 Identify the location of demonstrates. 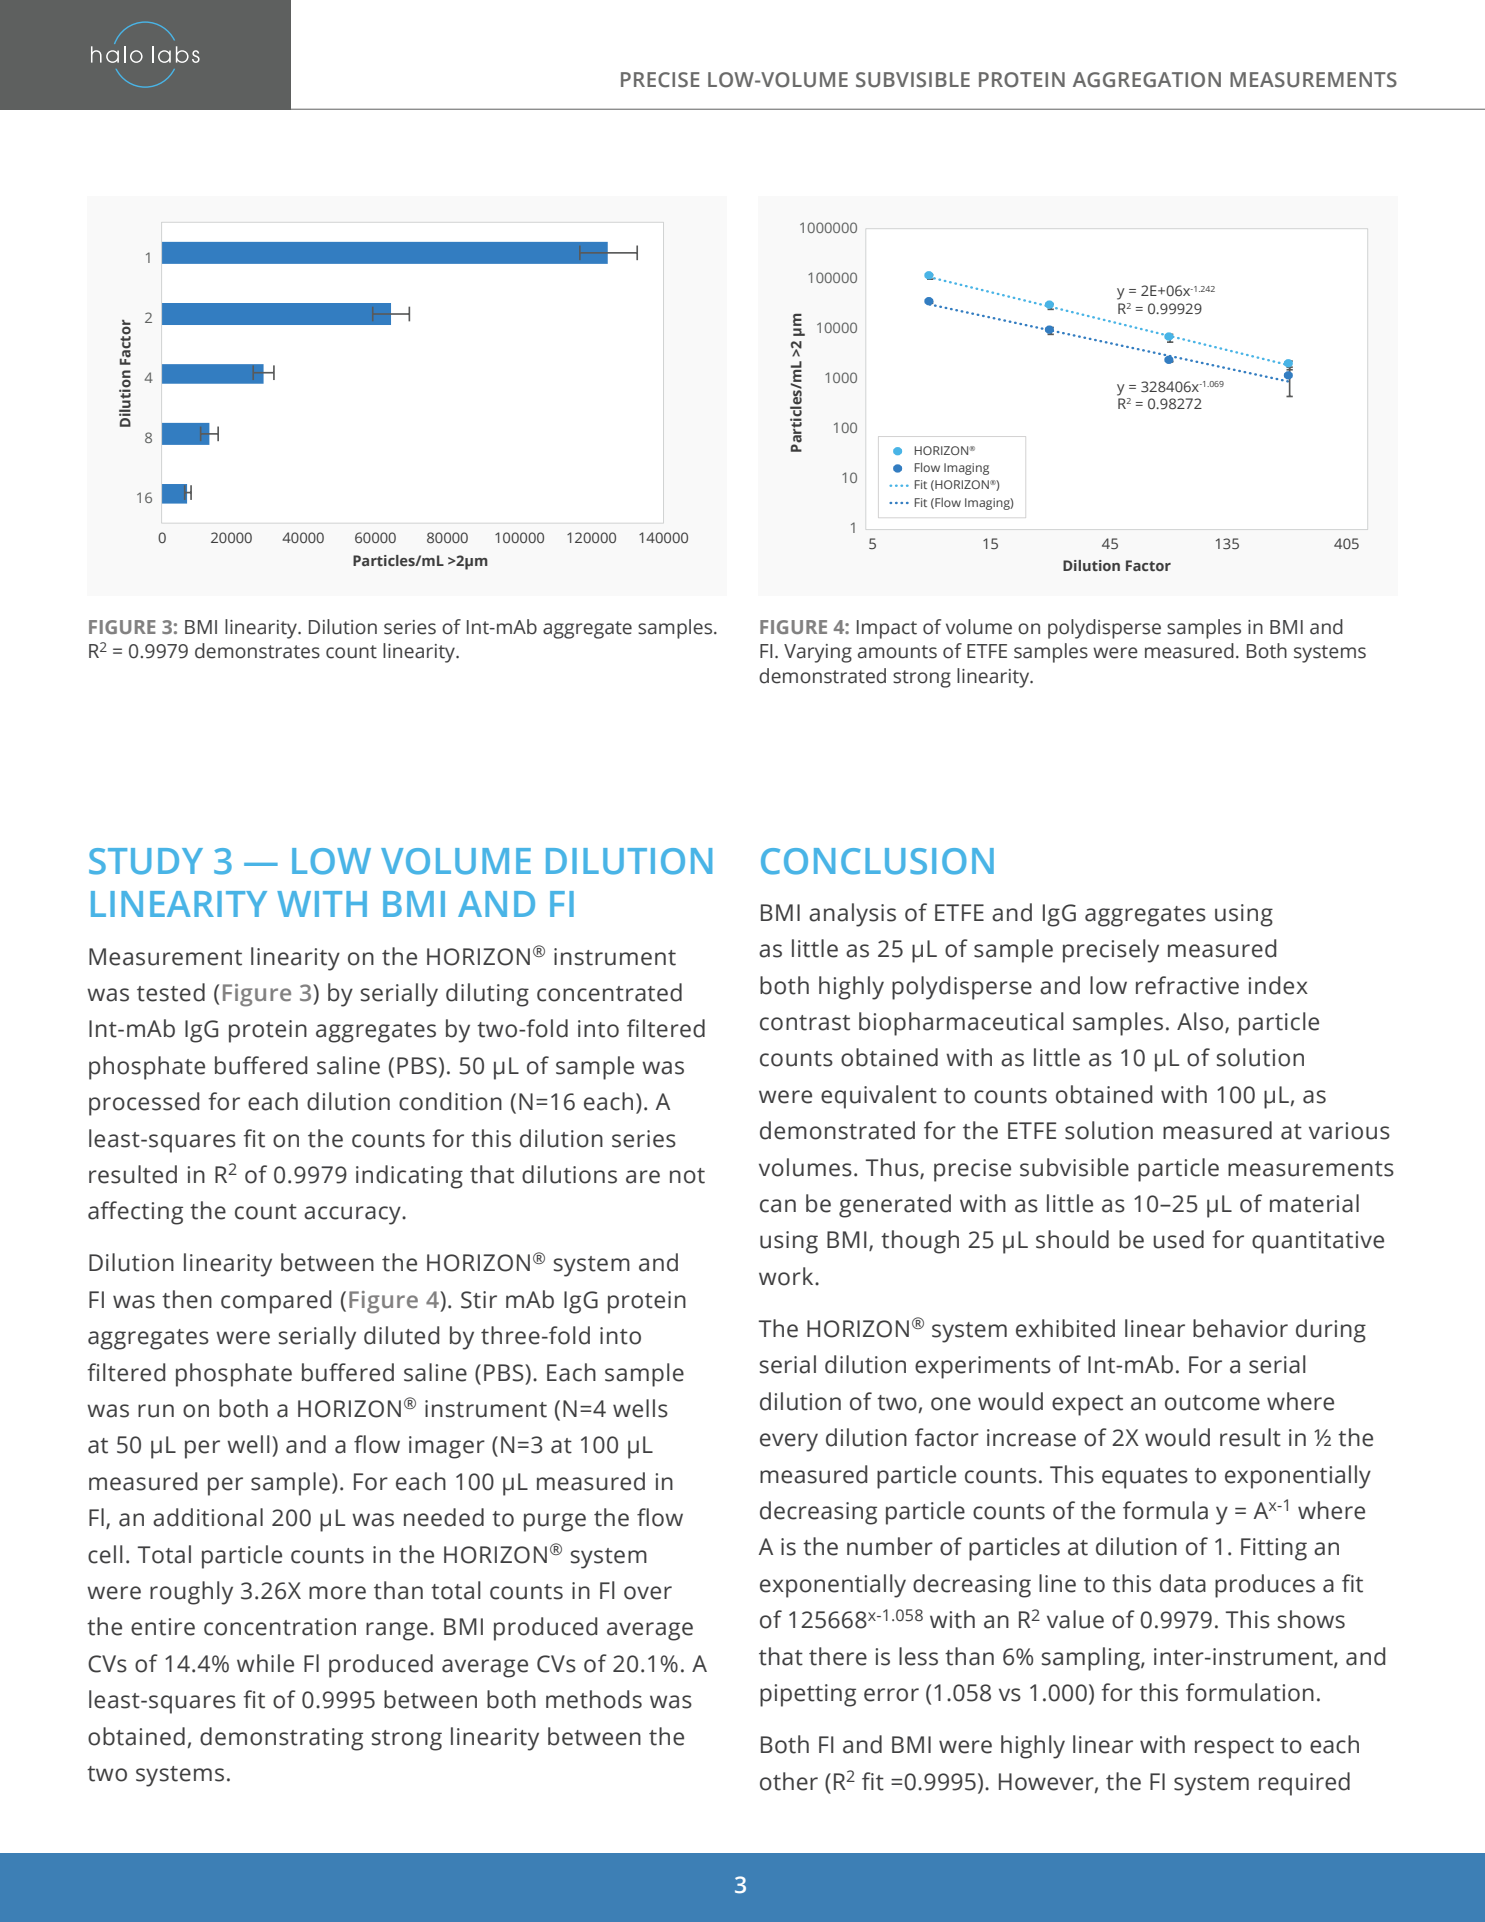
(257, 651).
